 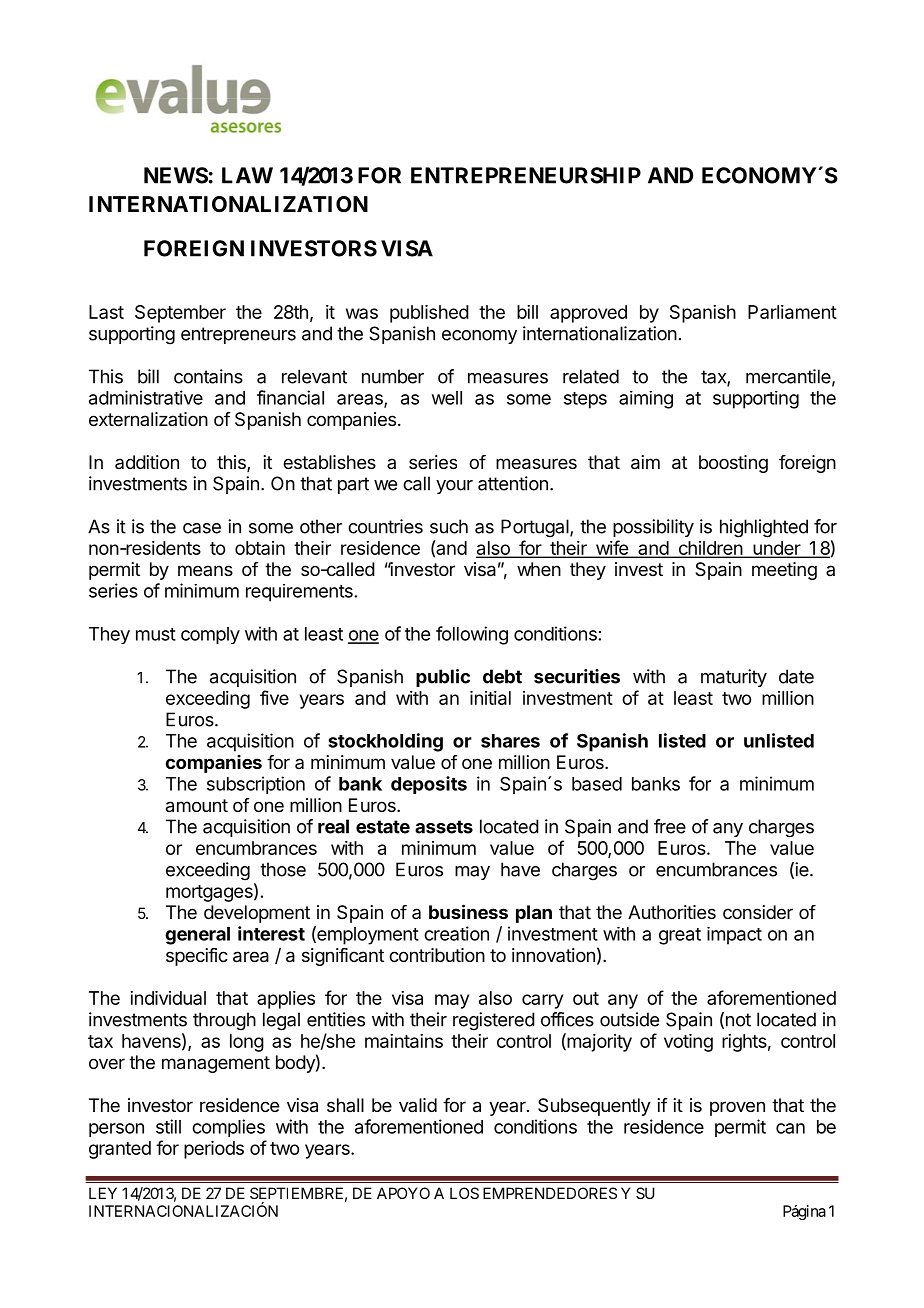 What do you see at coordinates (734, 678) in the page?
I see `maturity` at bounding box center [734, 678].
